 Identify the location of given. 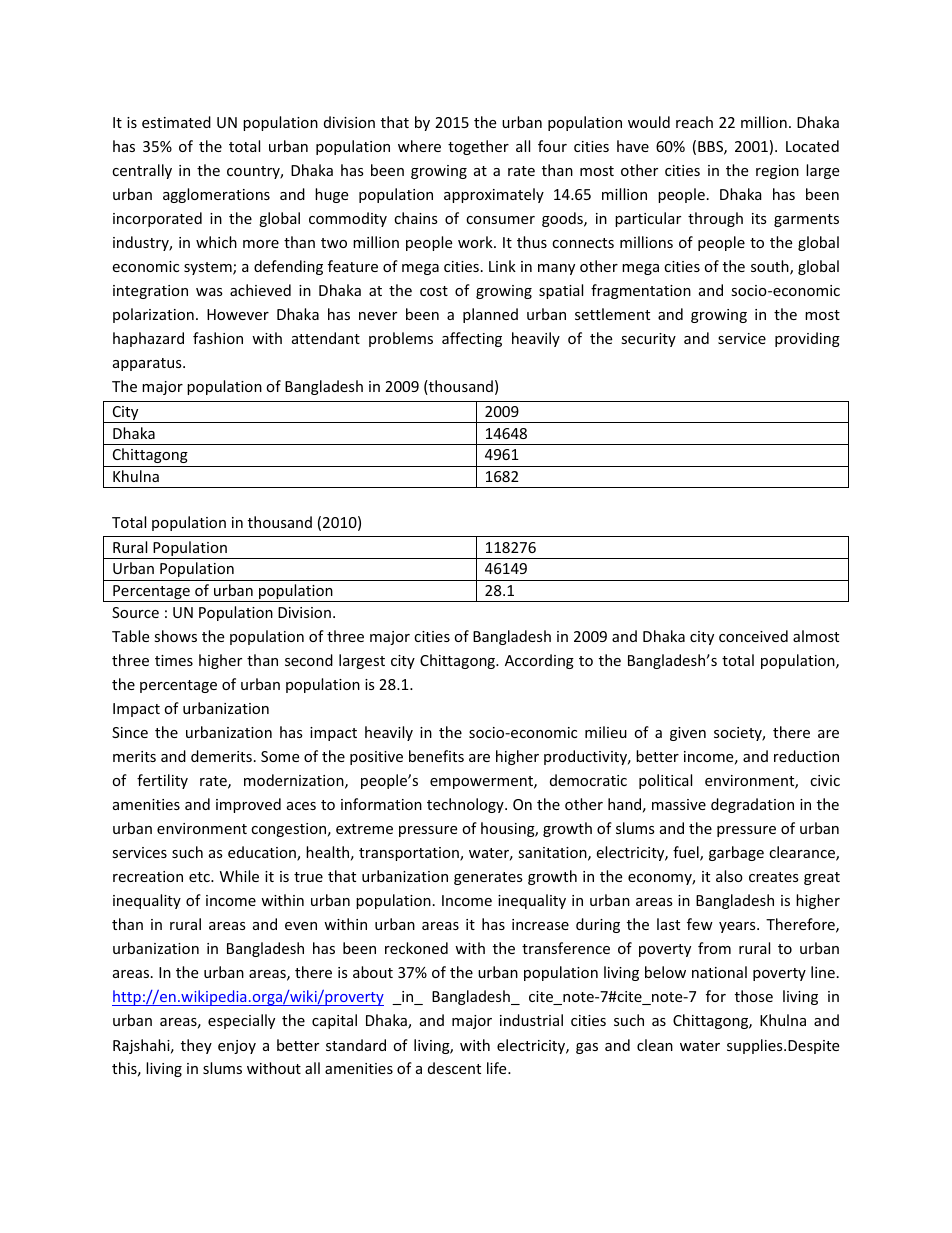
(688, 734).
